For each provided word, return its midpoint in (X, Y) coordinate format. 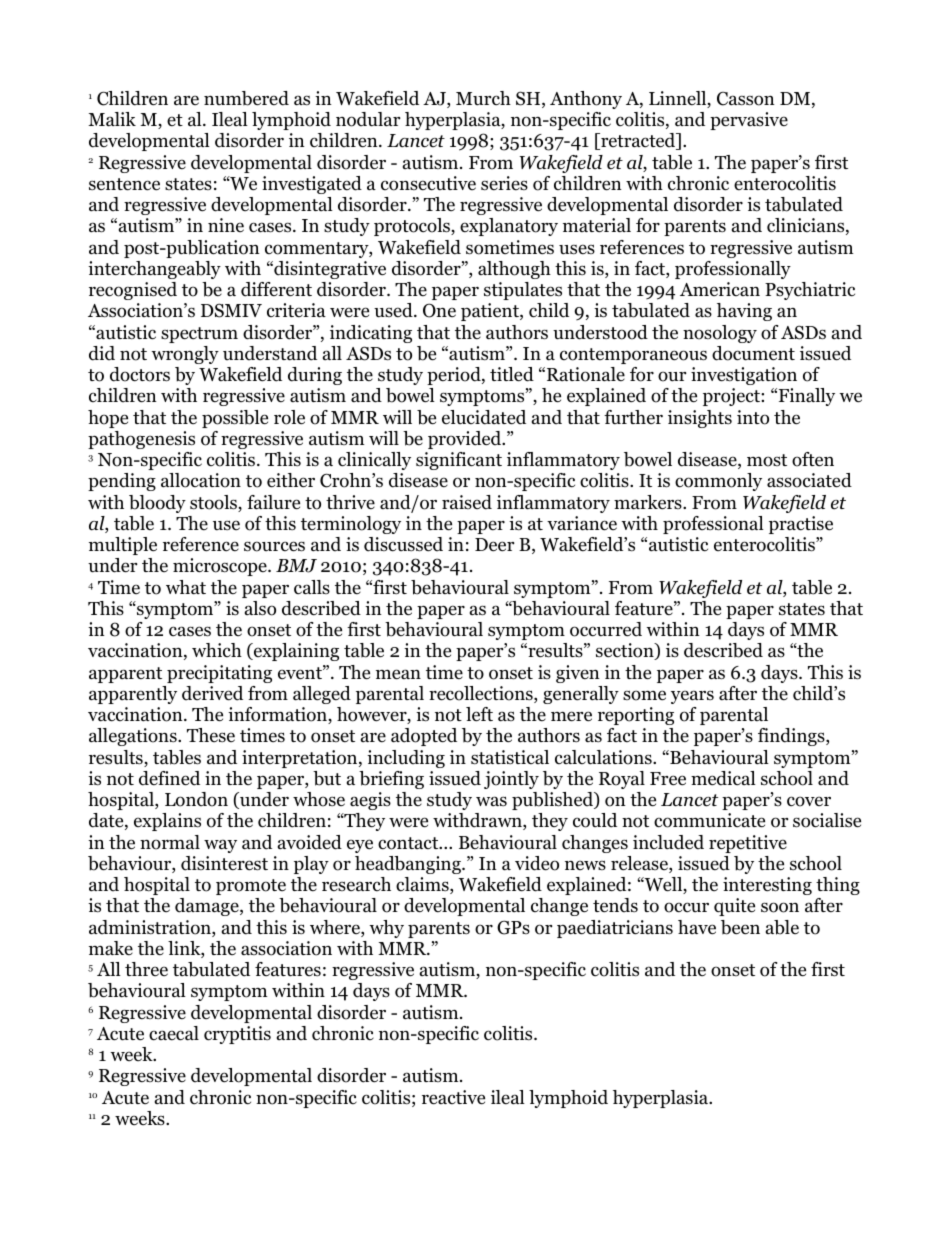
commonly (718, 482)
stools (214, 503)
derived (212, 693)
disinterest (224, 863)
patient (491, 312)
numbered (246, 98)
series (504, 183)
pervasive (749, 121)
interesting (767, 886)
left (479, 714)
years (692, 697)
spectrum (199, 335)
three (146, 969)
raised (467, 502)
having (744, 312)
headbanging (409, 865)
